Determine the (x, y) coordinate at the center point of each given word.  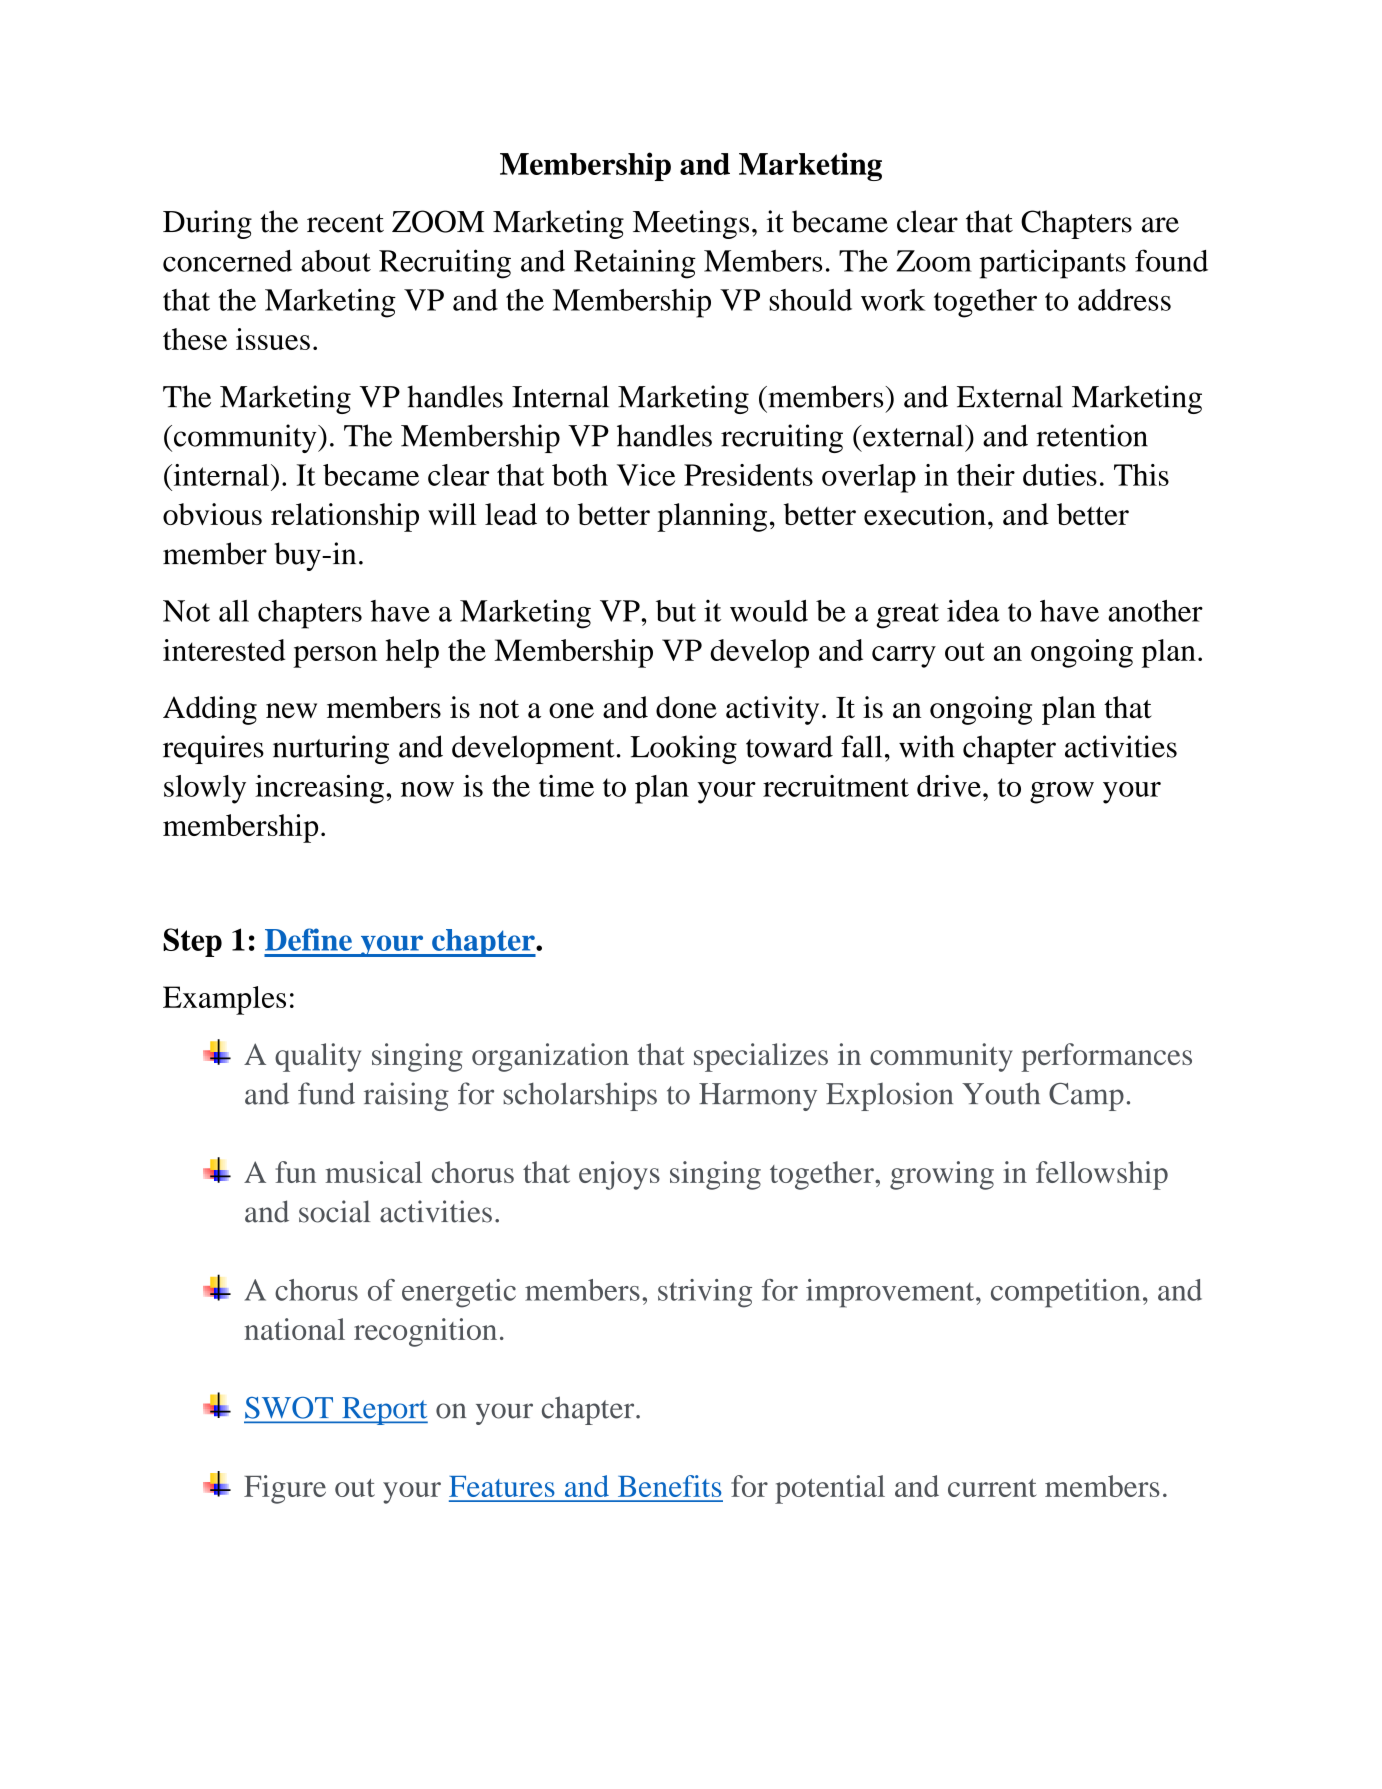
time (566, 786)
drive (949, 786)
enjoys (619, 1175)
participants (1052, 264)
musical (374, 1172)
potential (830, 1489)
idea (973, 610)
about (336, 261)
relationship (345, 517)
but (676, 611)
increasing (319, 789)
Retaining (635, 264)
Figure (285, 1489)
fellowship (1102, 1175)
